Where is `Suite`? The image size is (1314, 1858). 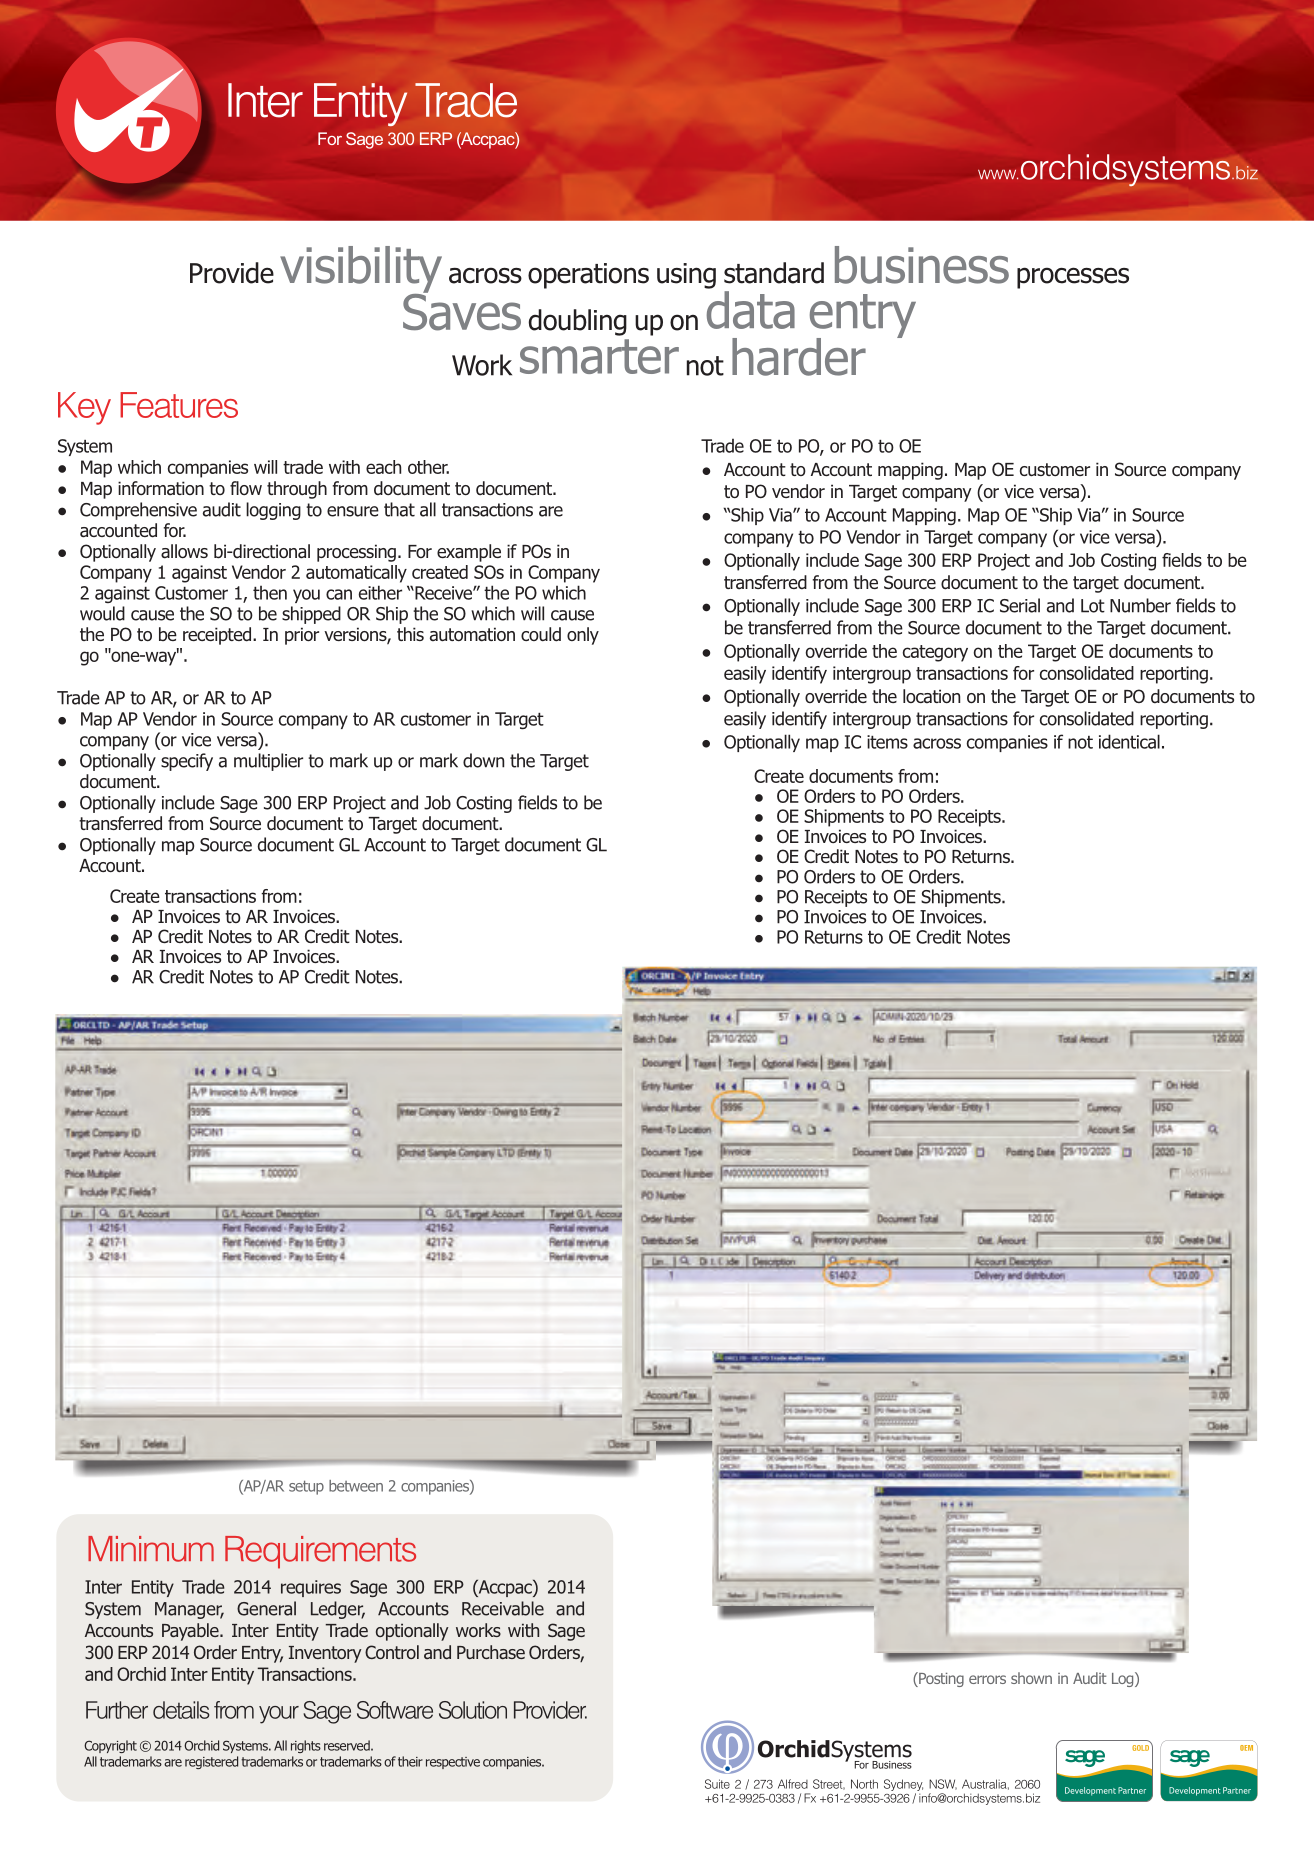 Suite is located at coordinates (717, 1784).
